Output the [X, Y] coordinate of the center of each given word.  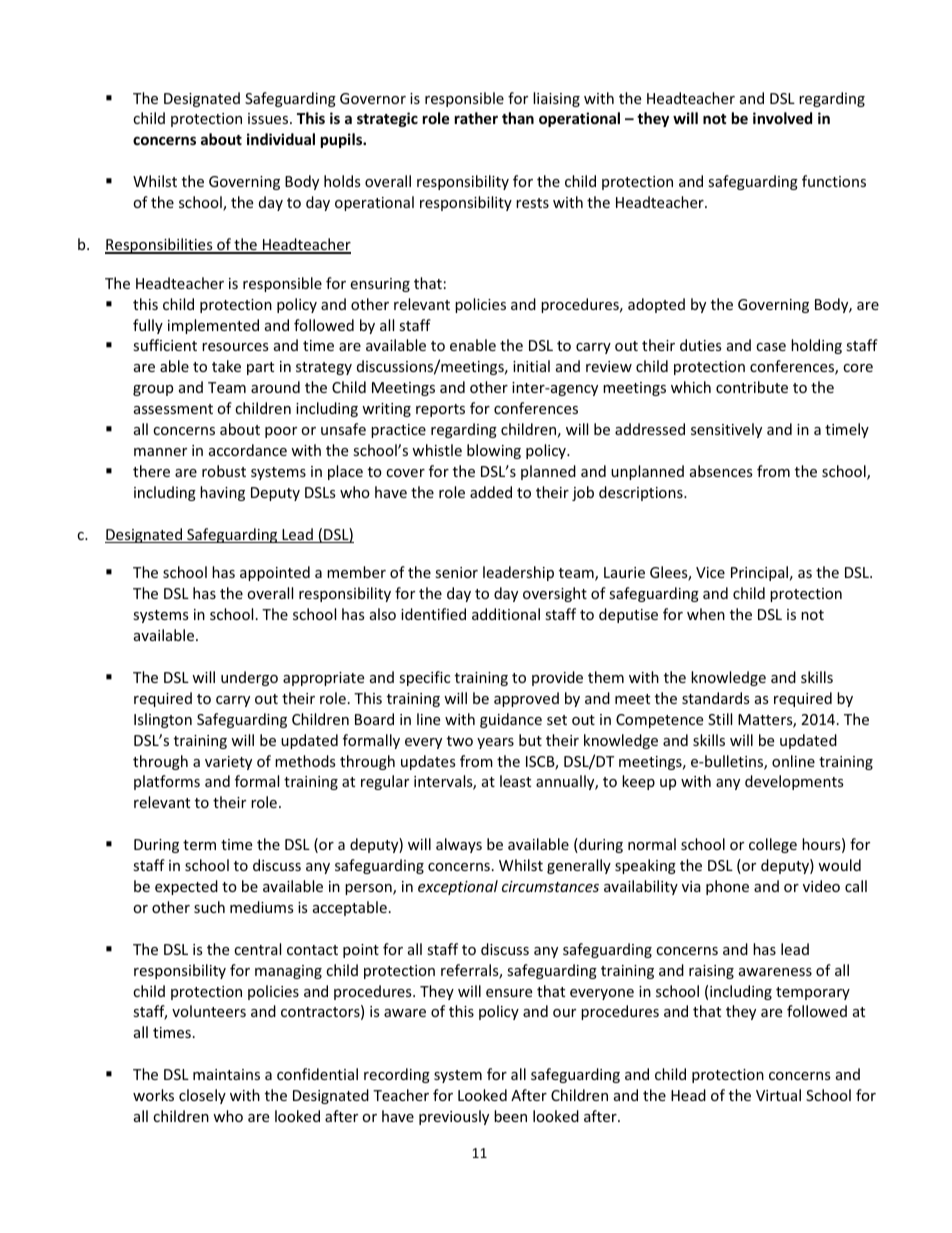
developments [794, 782]
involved [782, 118]
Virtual [778, 1095]
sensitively [726, 430]
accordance [248, 450]
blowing [494, 451]
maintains [226, 1074]
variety [228, 763]
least [515, 781]
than [518, 118]
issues [269, 118]
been [510, 1116]
